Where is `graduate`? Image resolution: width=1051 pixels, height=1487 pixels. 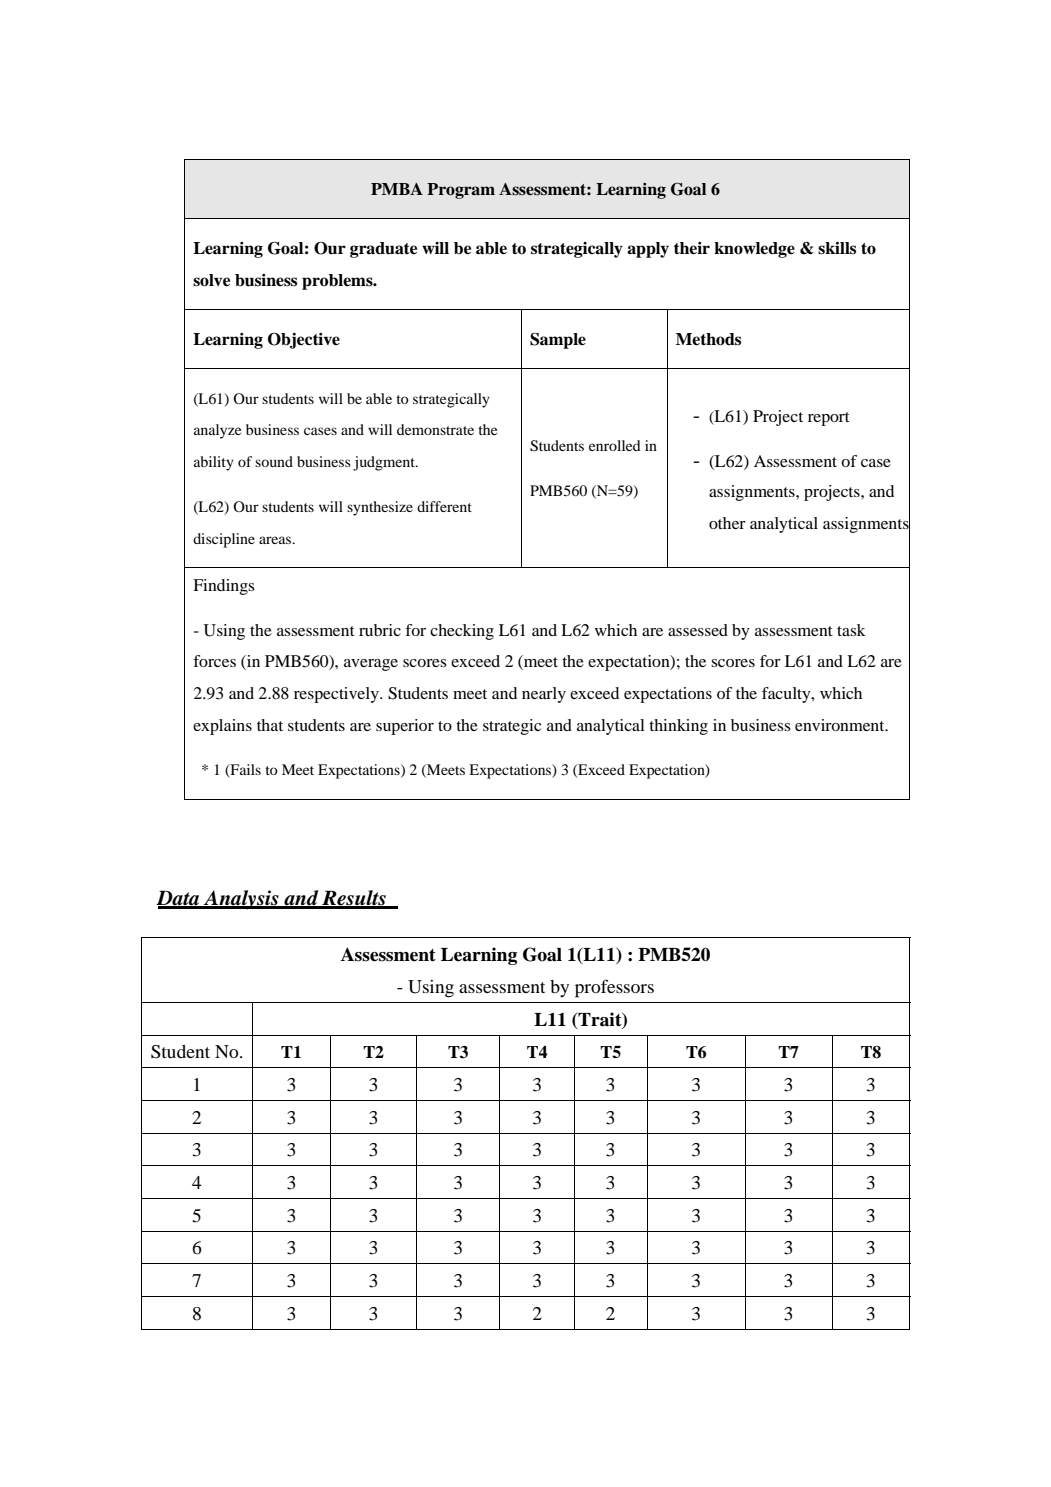
graduate is located at coordinates (383, 250).
